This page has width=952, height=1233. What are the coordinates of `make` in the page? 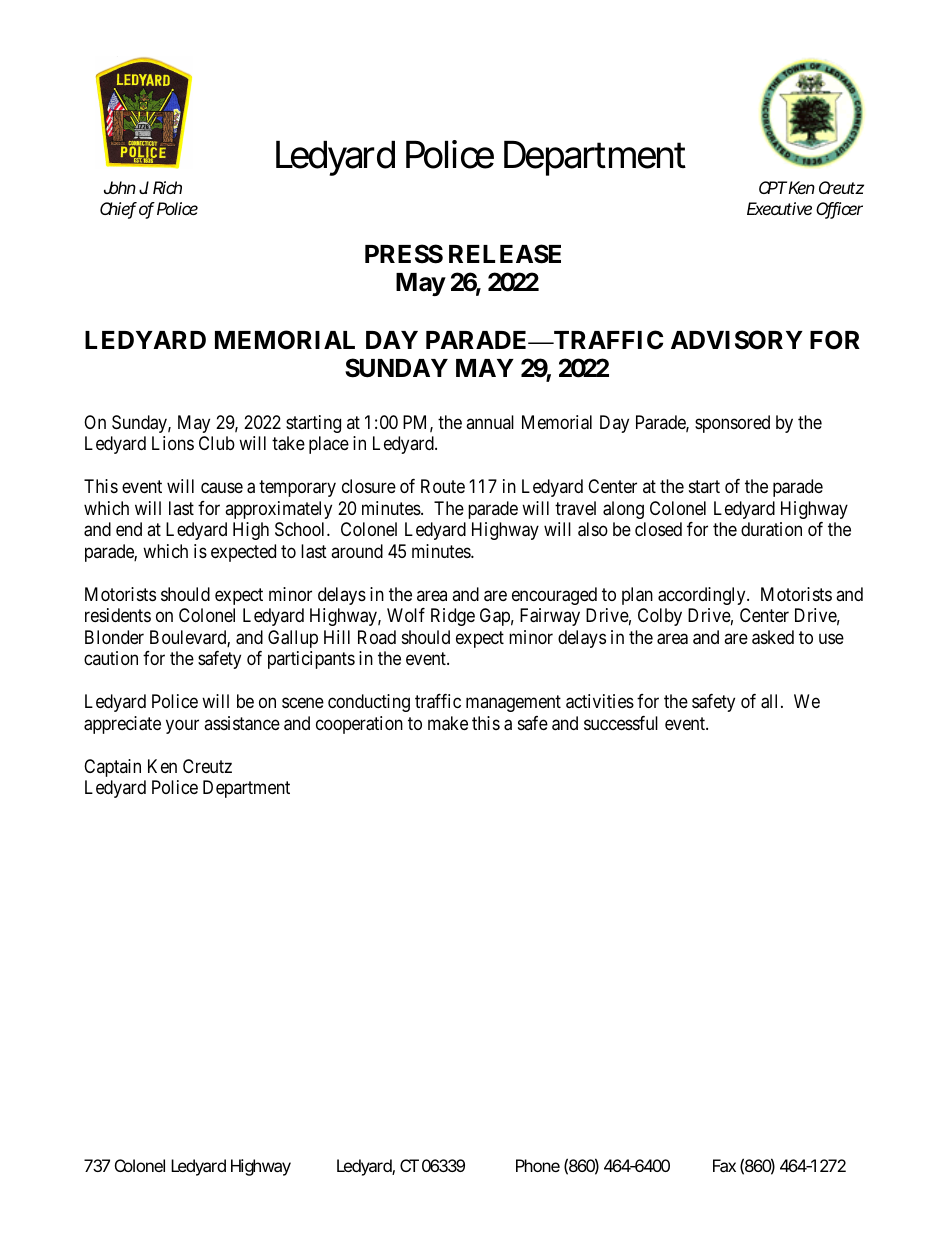 It's located at (448, 723).
